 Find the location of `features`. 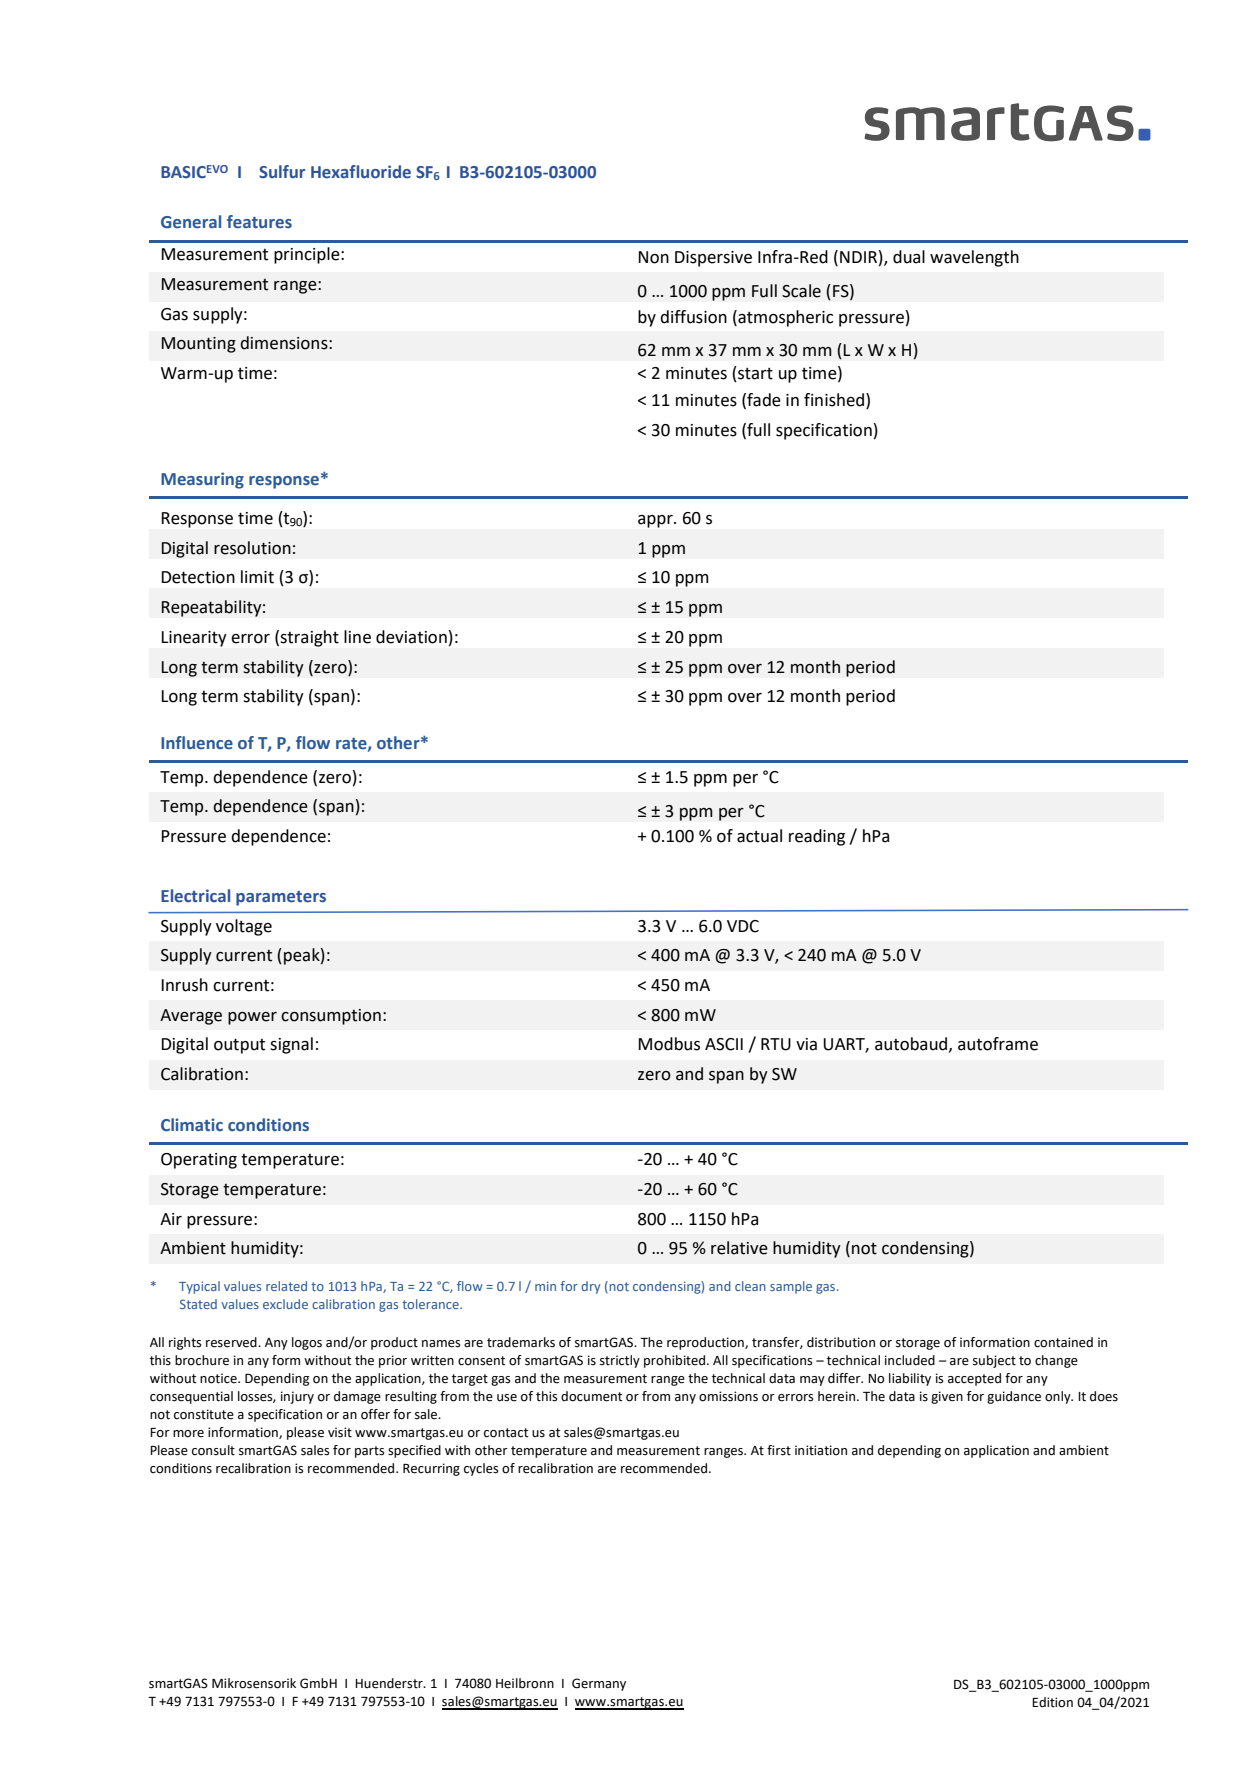

features is located at coordinates (259, 222).
